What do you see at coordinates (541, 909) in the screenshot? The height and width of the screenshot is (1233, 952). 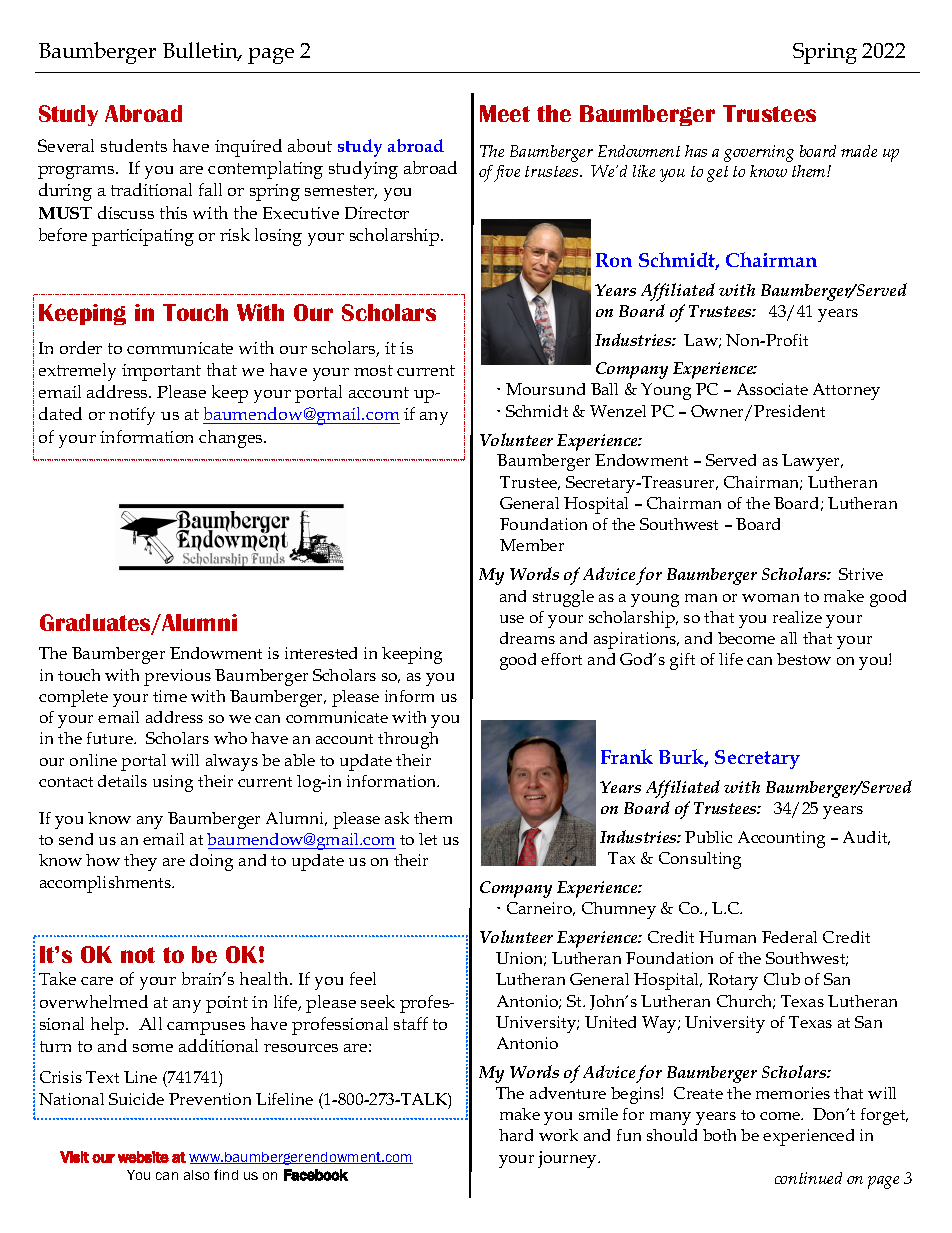 I see `Carneiro` at bounding box center [541, 909].
